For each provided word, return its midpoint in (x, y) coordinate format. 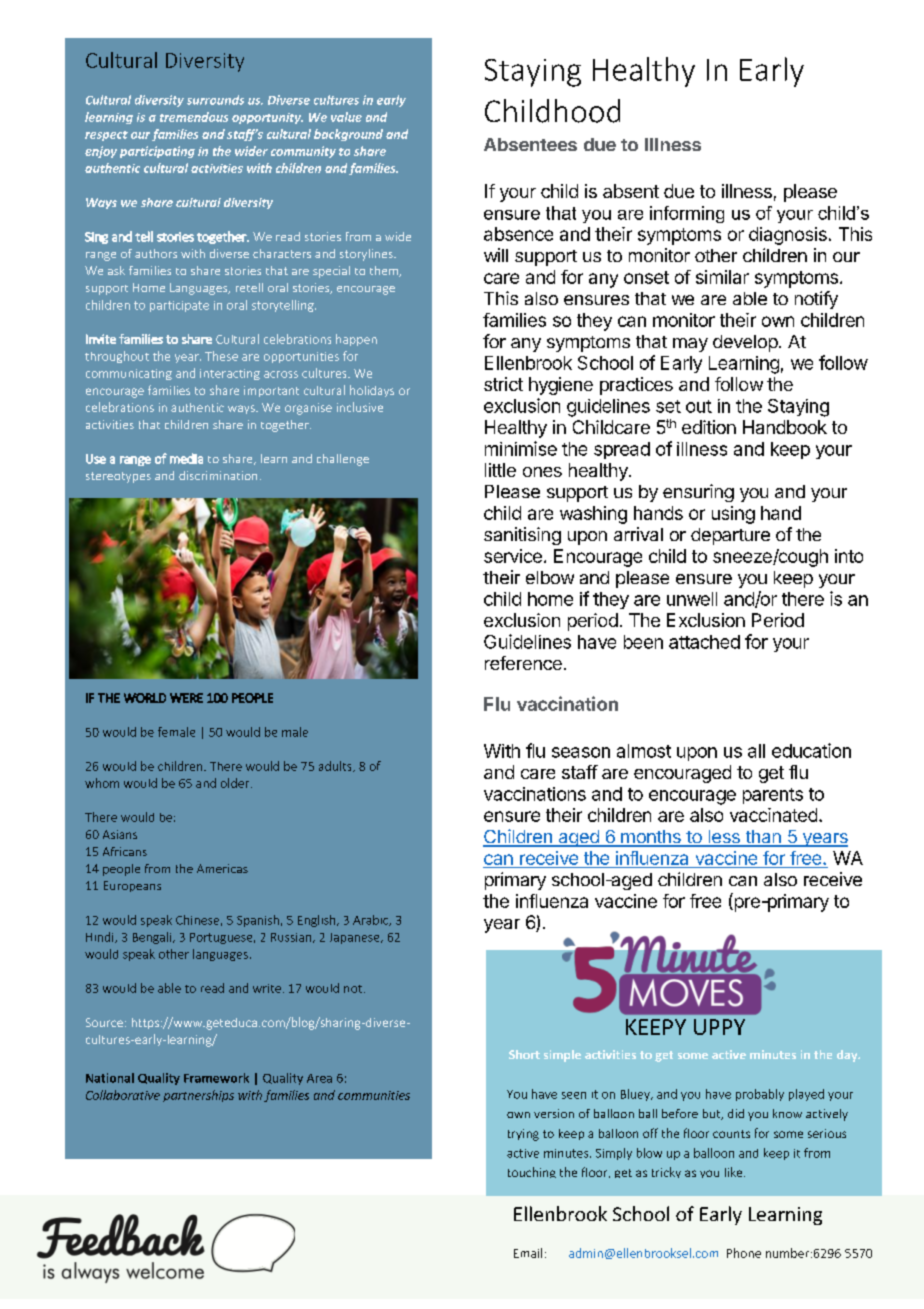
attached (704, 642)
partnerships (198, 1096)
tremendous (194, 117)
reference (523, 663)
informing (687, 214)
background (348, 135)
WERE (186, 698)
